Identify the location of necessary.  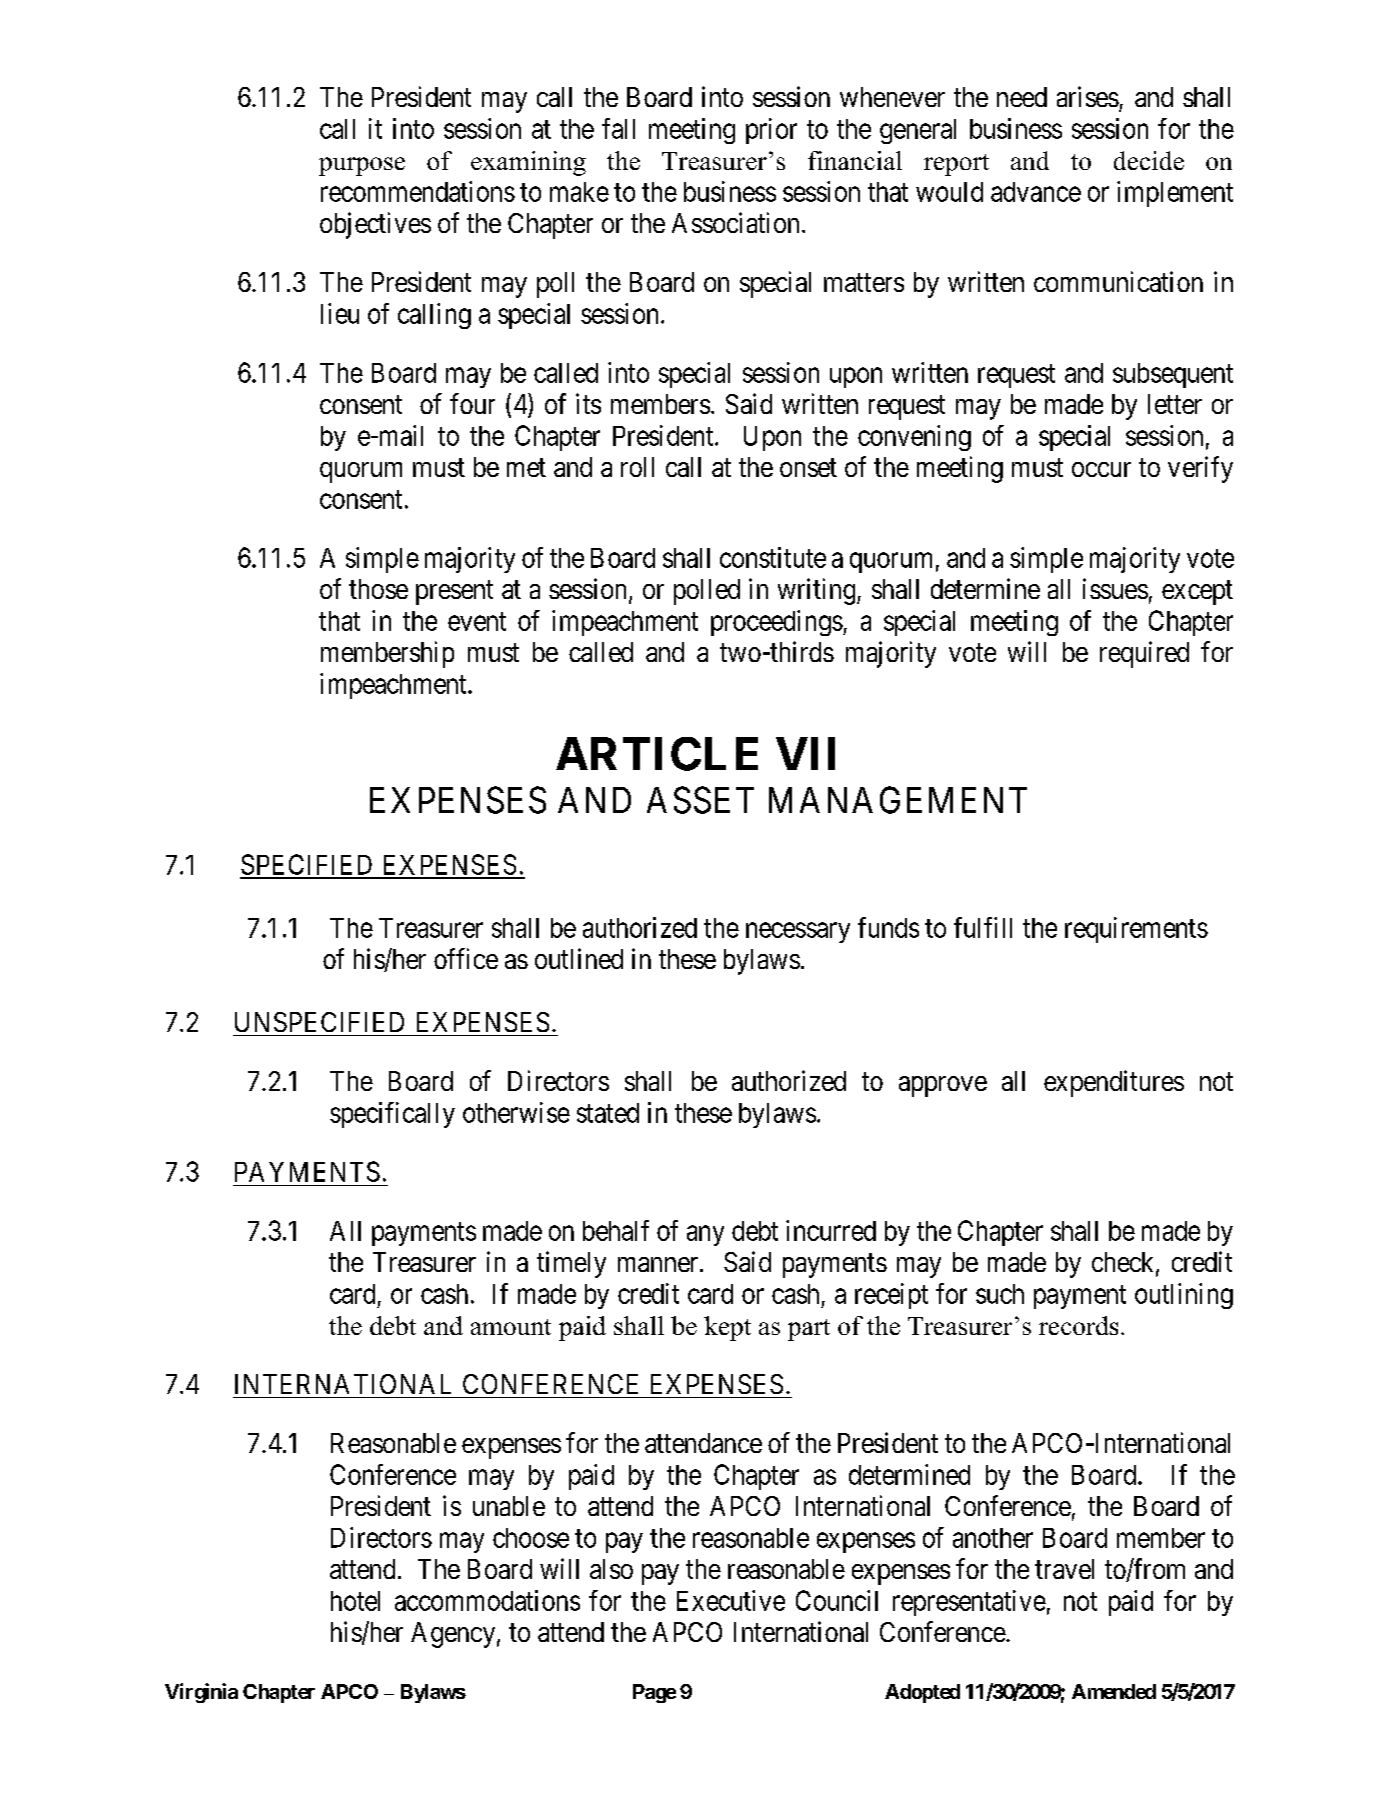
(798, 932).
